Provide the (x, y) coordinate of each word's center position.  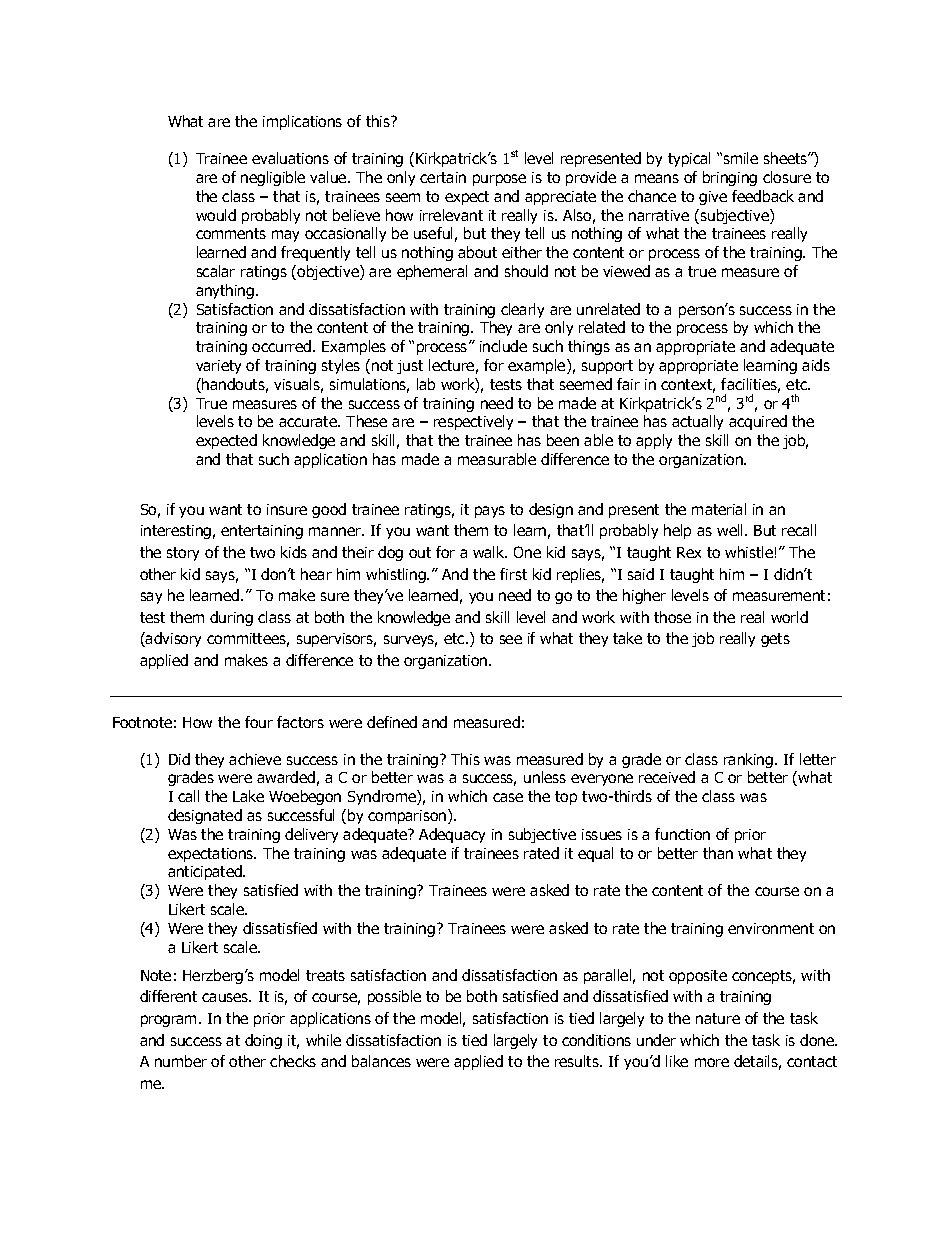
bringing (730, 178)
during (231, 618)
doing (263, 1041)
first (513, 574)
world (789, 617)
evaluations (290, 158)
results (578, 1061)
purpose (499, 180)
